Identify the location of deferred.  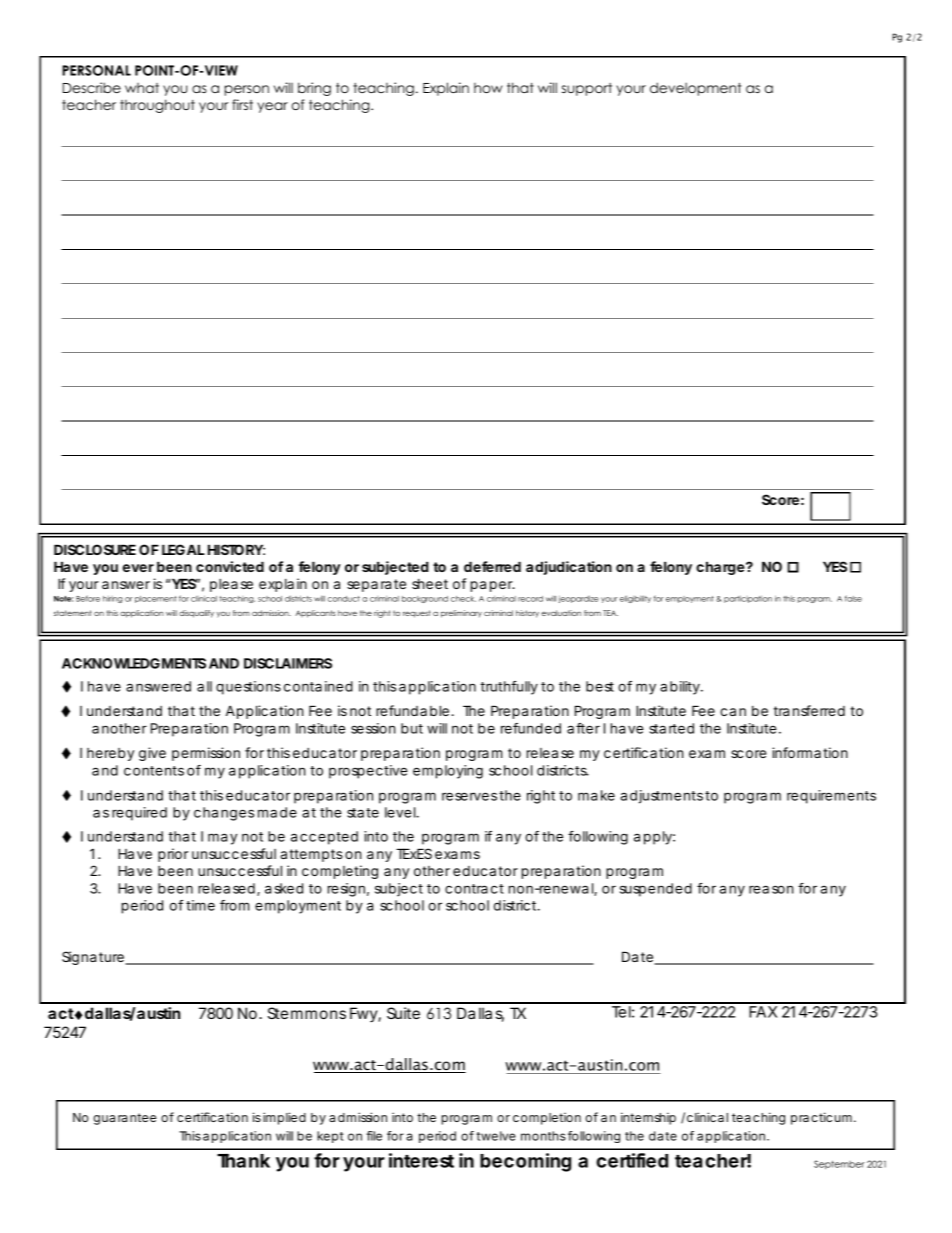
(492, 566).
